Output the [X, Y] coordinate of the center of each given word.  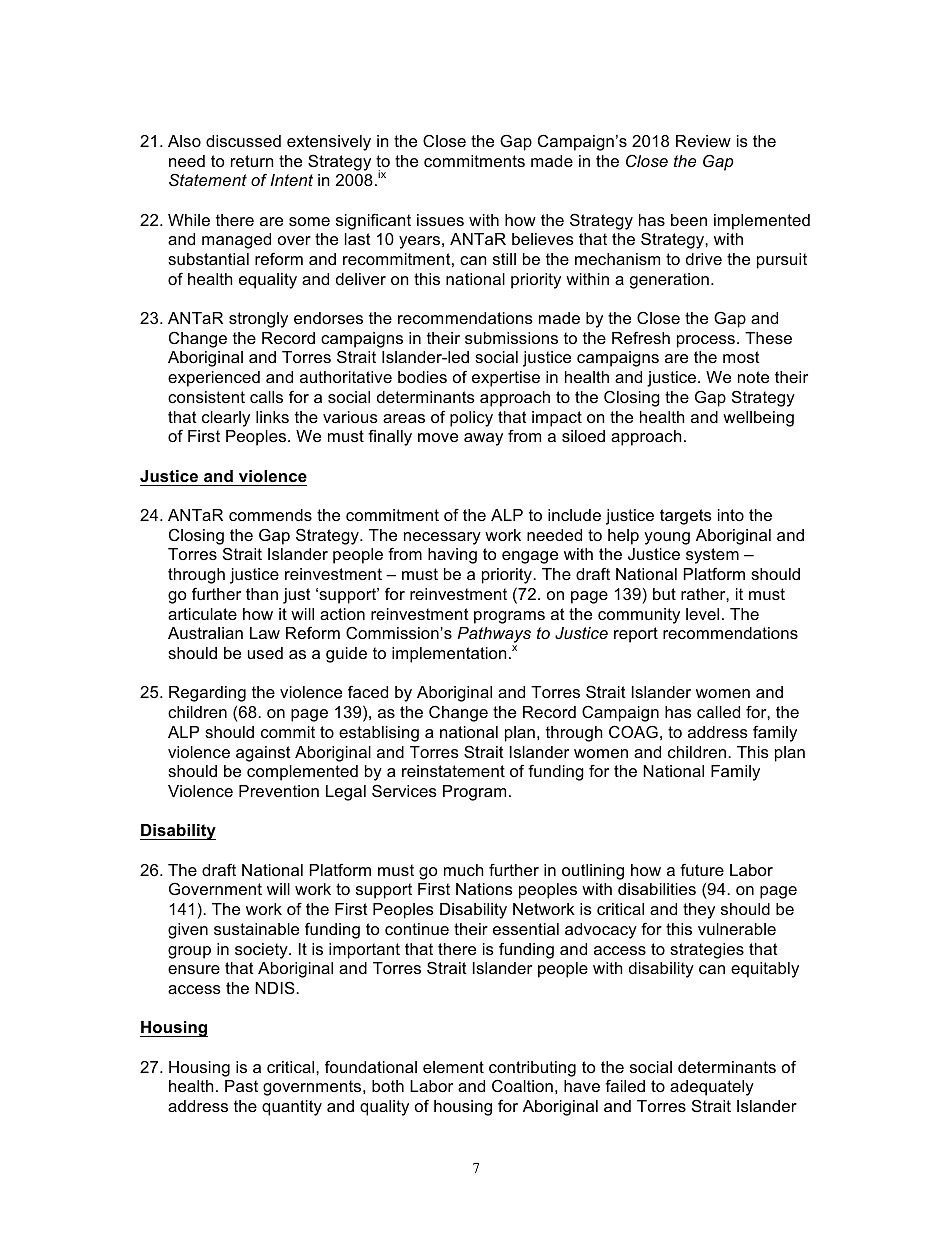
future [702, 869]
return [252, 161]
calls [266, 397]
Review [703, 141]
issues [440, 220]
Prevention [279, 791]
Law [265, 633]
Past [241, 1086]
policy [471, 419]
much [464, 870]
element [453, 1067]
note [753, 377]
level [702, 614]
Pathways [494, 636]
